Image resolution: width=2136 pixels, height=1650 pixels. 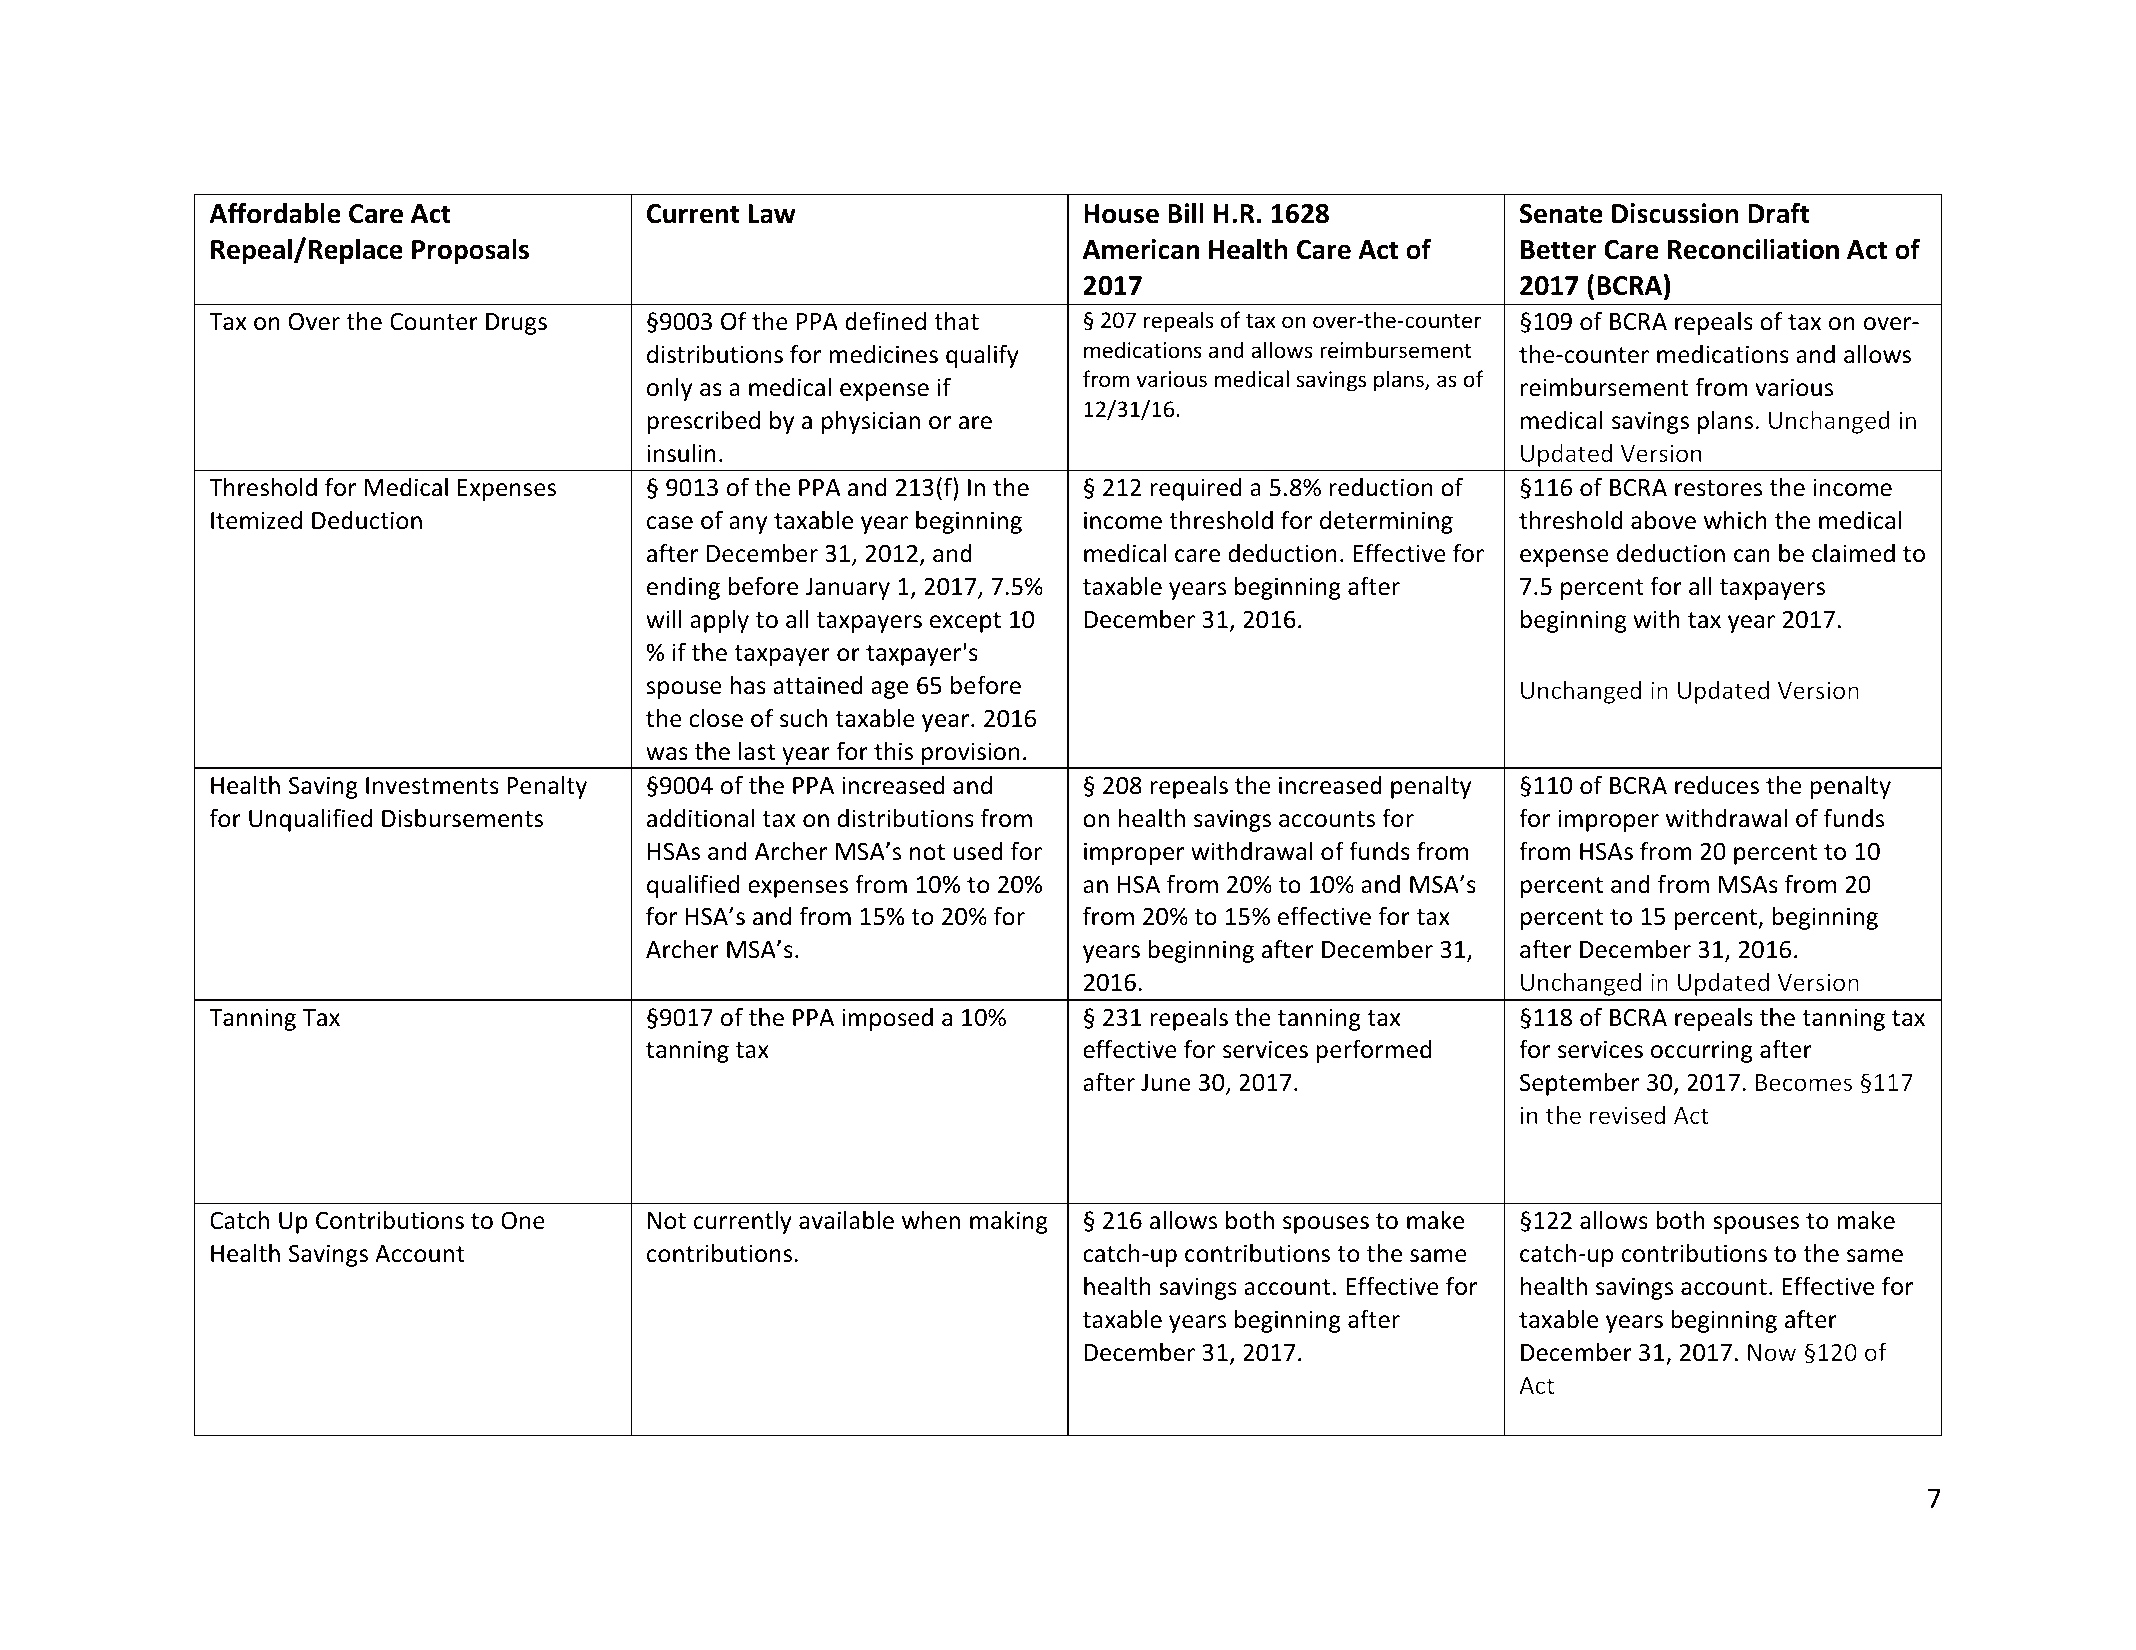 I want to click on American, so click(x=1141, y=249).
